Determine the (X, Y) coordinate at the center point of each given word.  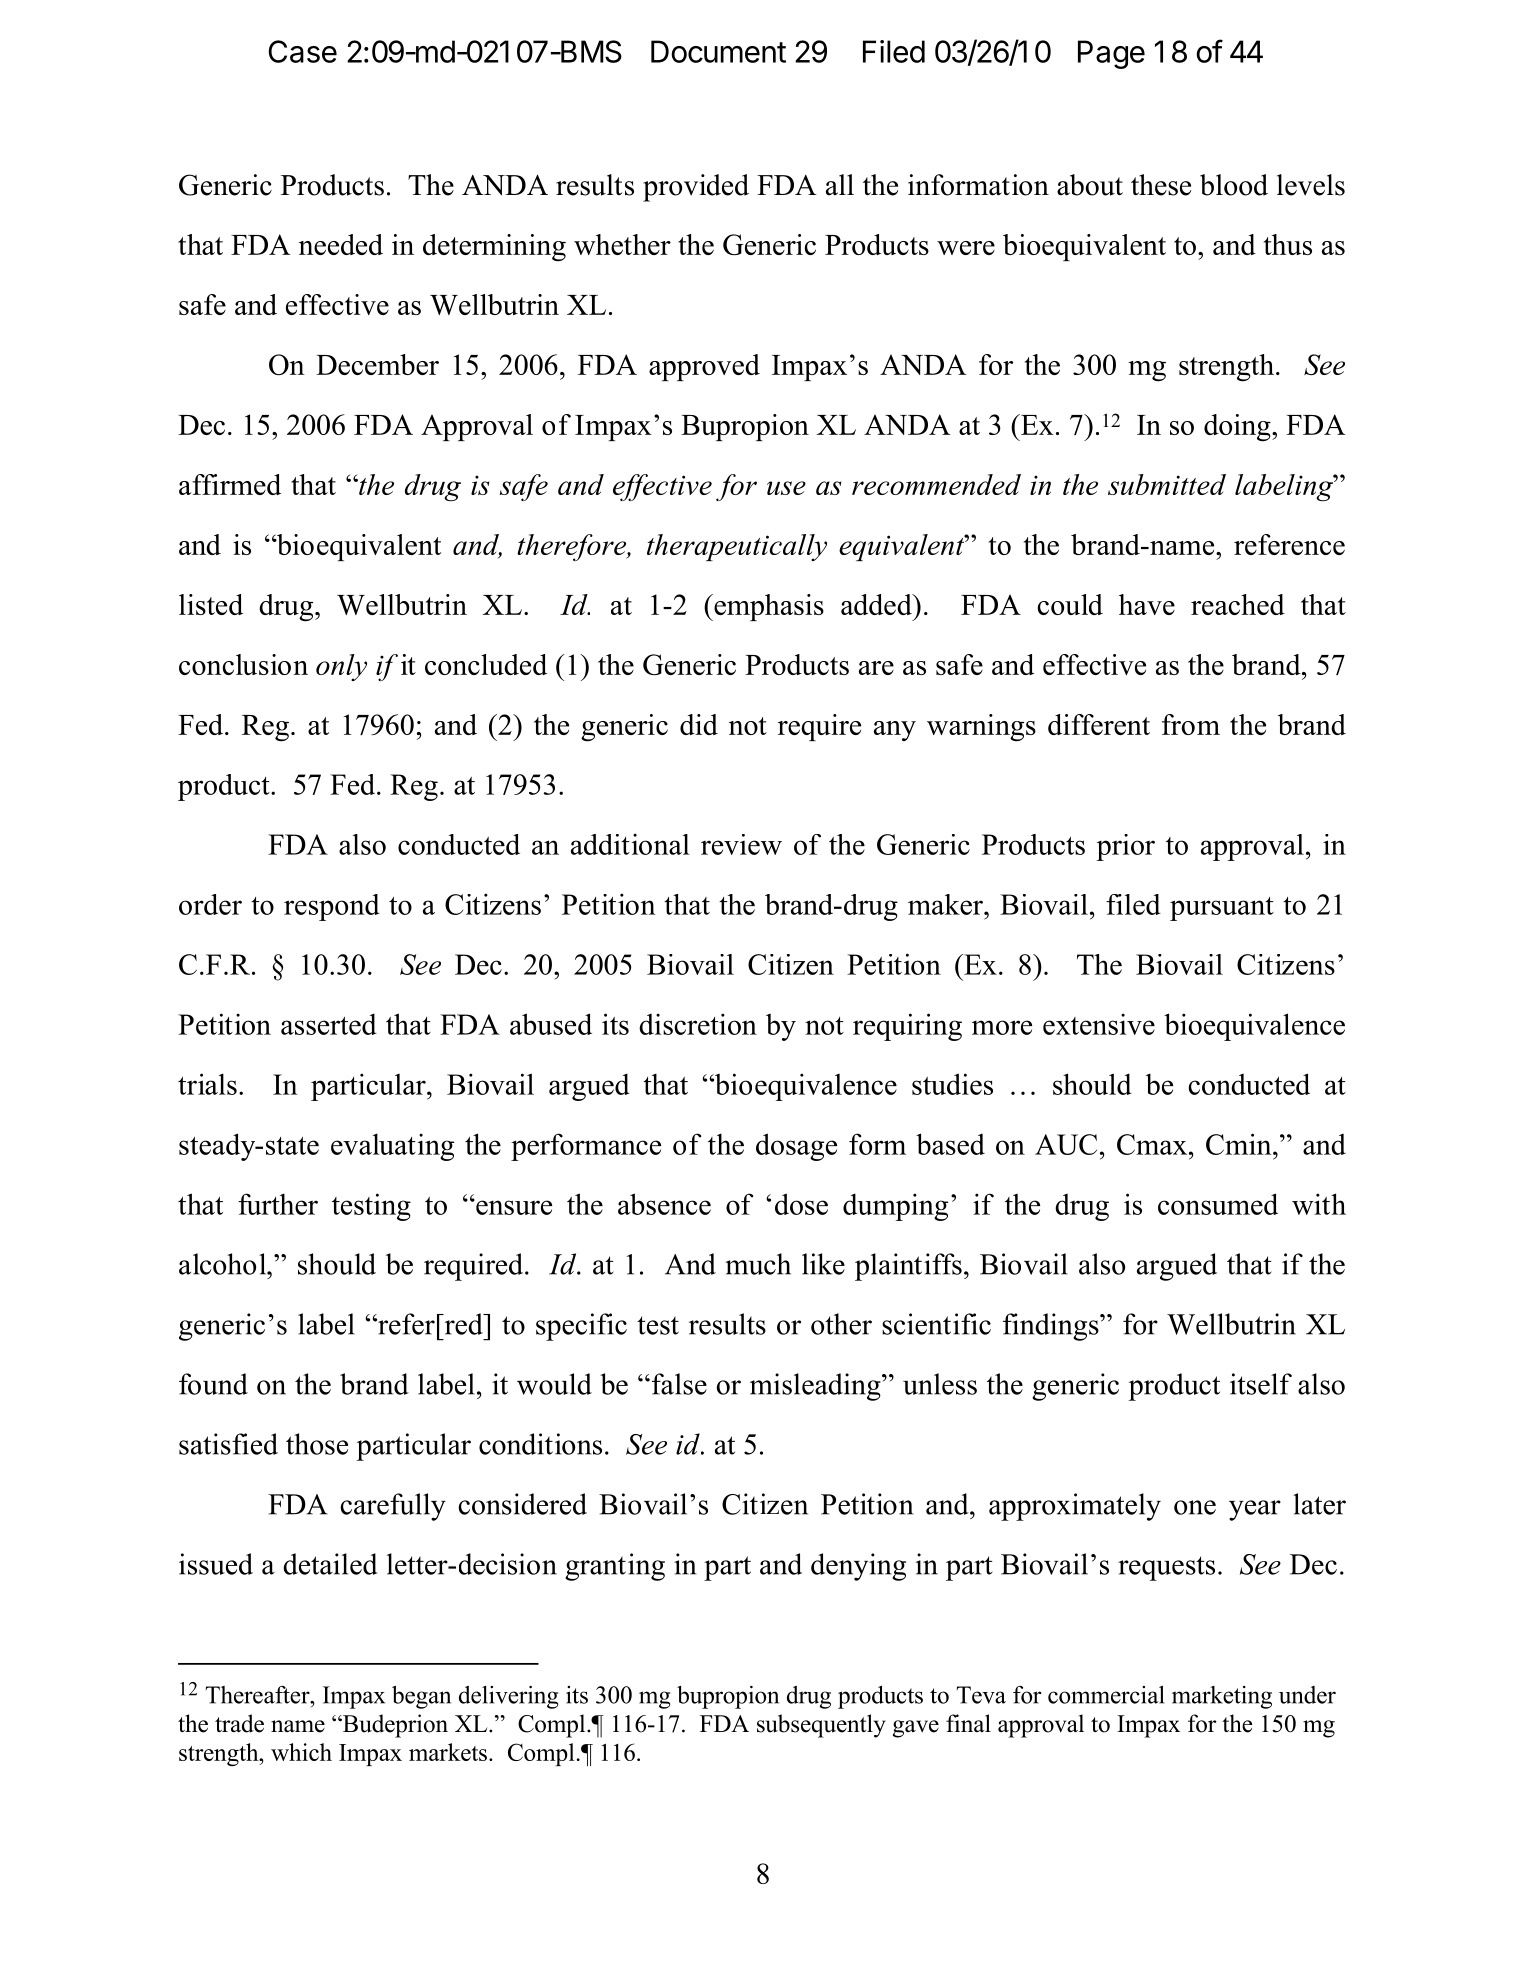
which (301, 1752)
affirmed (230, 484)
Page (1111, 54)
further (278, 1204)
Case (302, 51)
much (758, 1264)
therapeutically (737, 547)
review (741, 844)
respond (332, 907)
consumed (1218, 1204)
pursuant (1222, 909)
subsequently (821, 1726)
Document (718, 51)
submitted (1167, 484)
